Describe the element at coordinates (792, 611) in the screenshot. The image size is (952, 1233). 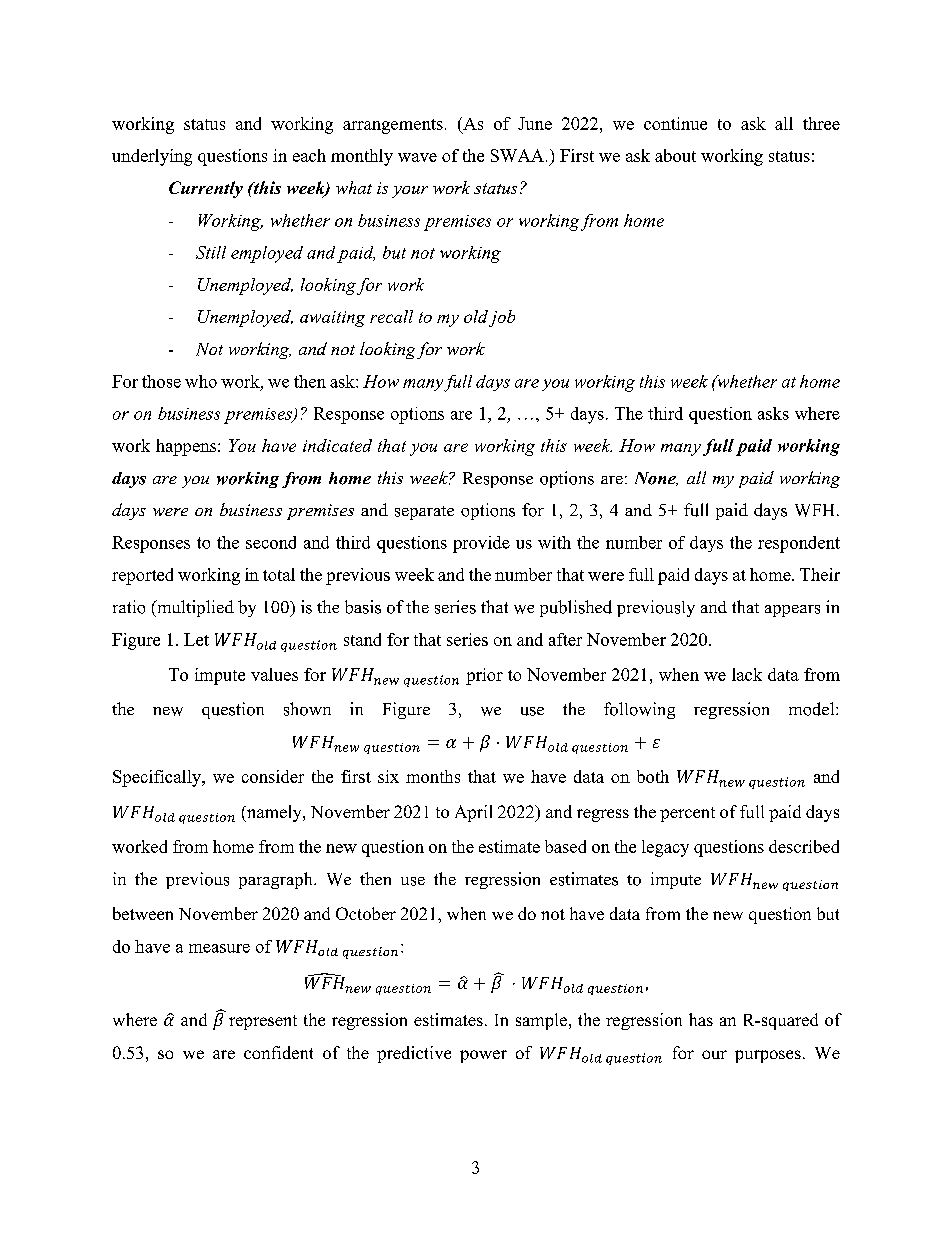
I see `appears` at that location.
